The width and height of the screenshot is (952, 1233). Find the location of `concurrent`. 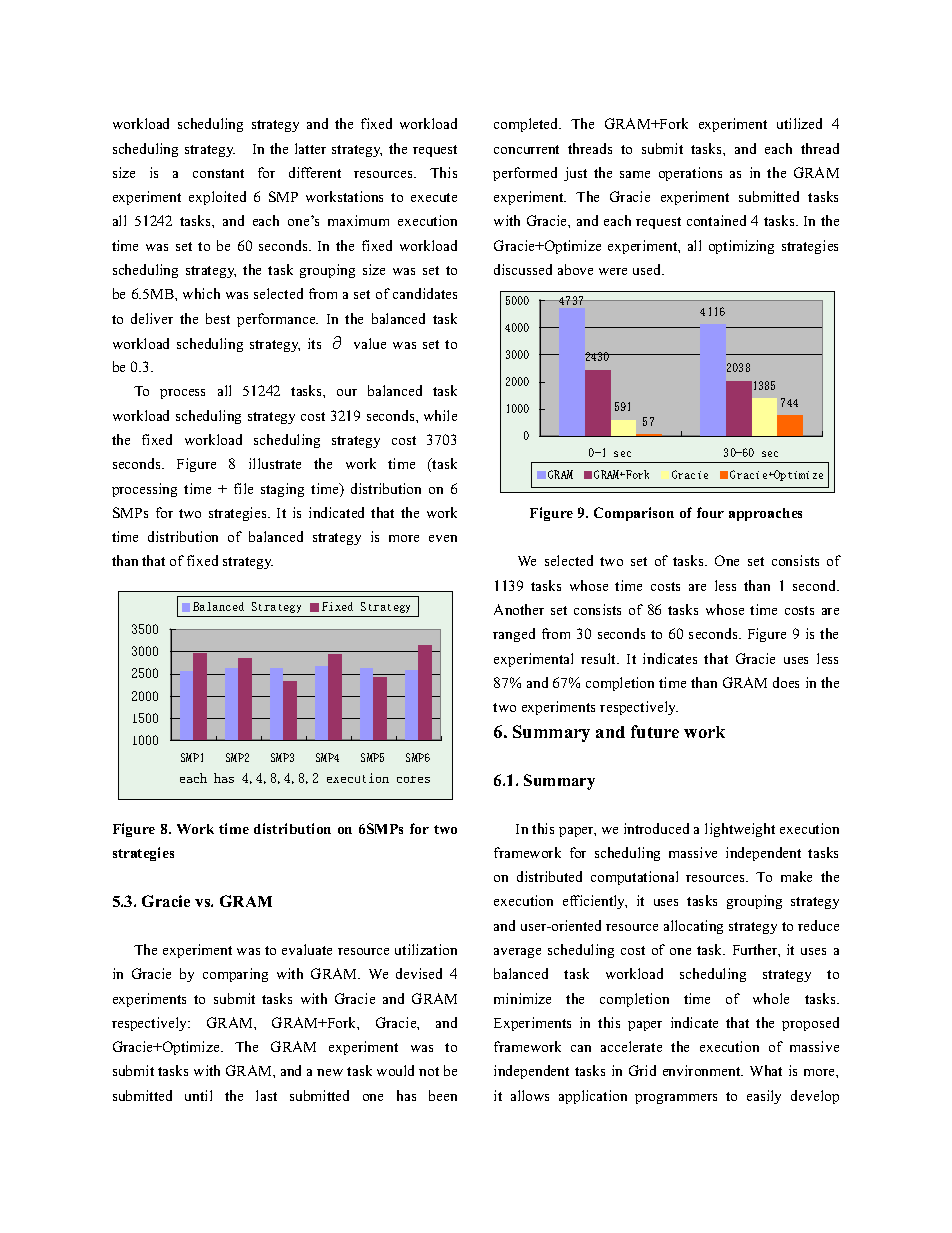

concurrent is located at coordinates (526, 149).
